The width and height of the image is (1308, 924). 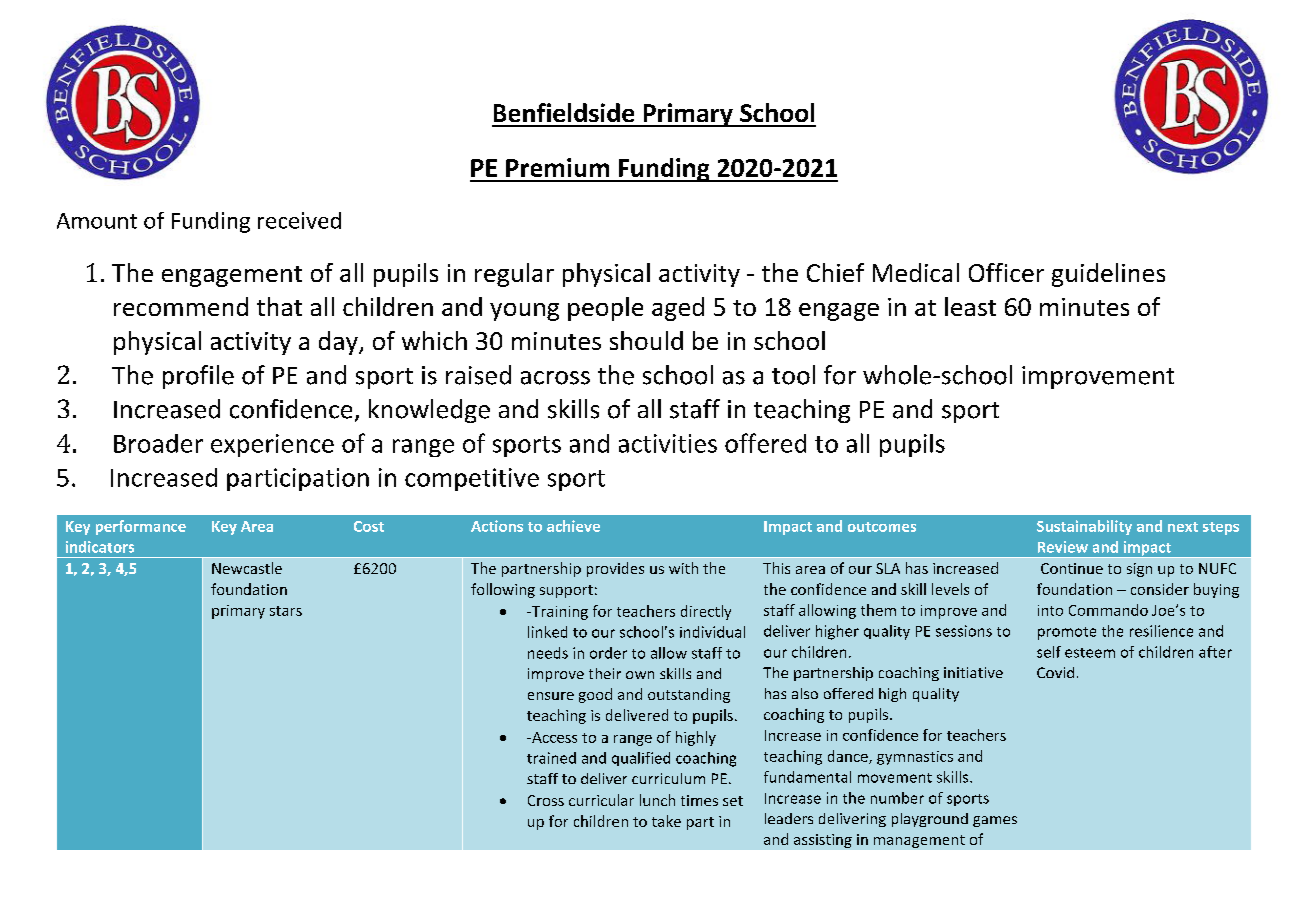 I want to click on ensure, so click(x=551, y=696).
